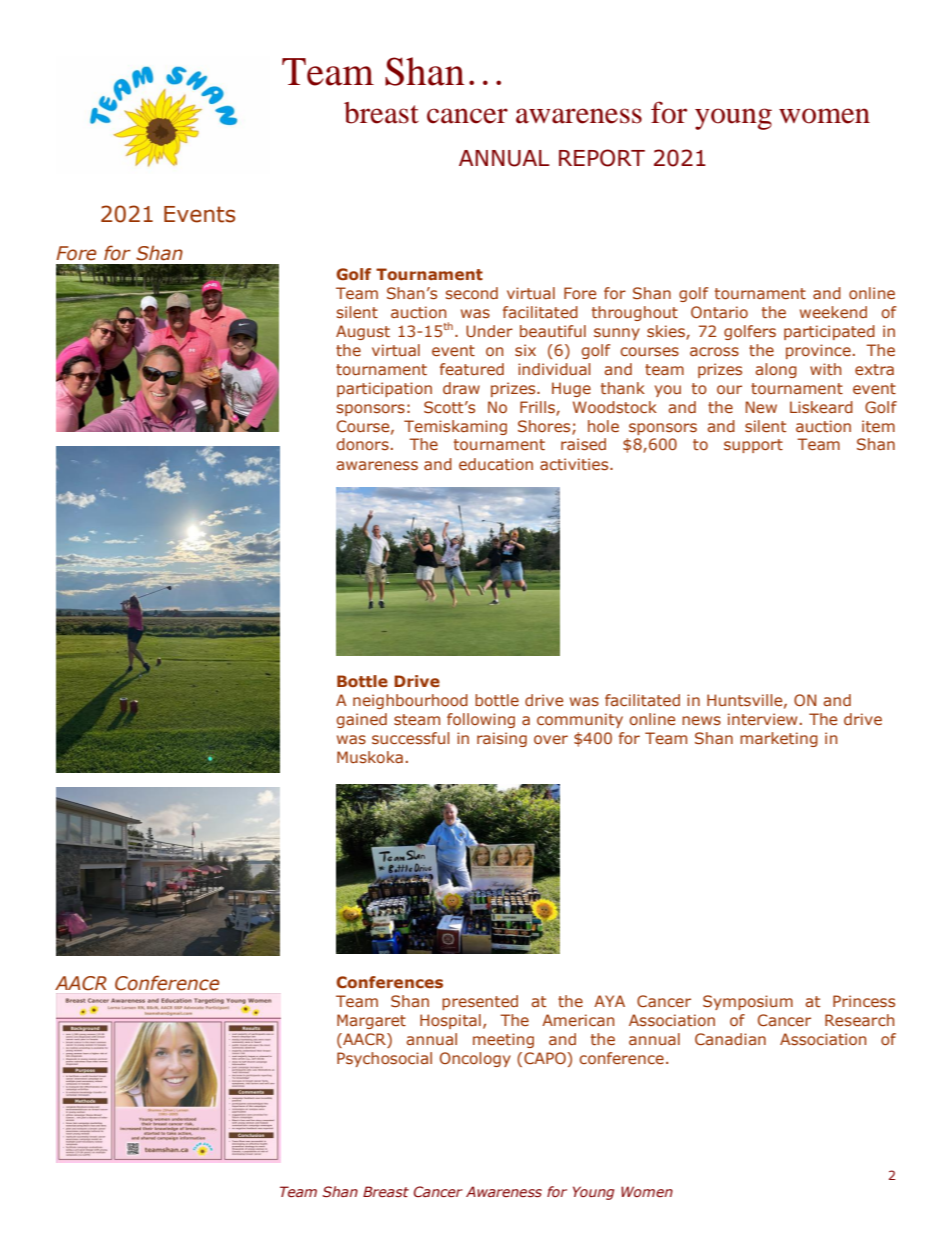  What do you see at coordinates (825, 369) in the screenshot?
I see `with` at bounding box center [825, 369].
